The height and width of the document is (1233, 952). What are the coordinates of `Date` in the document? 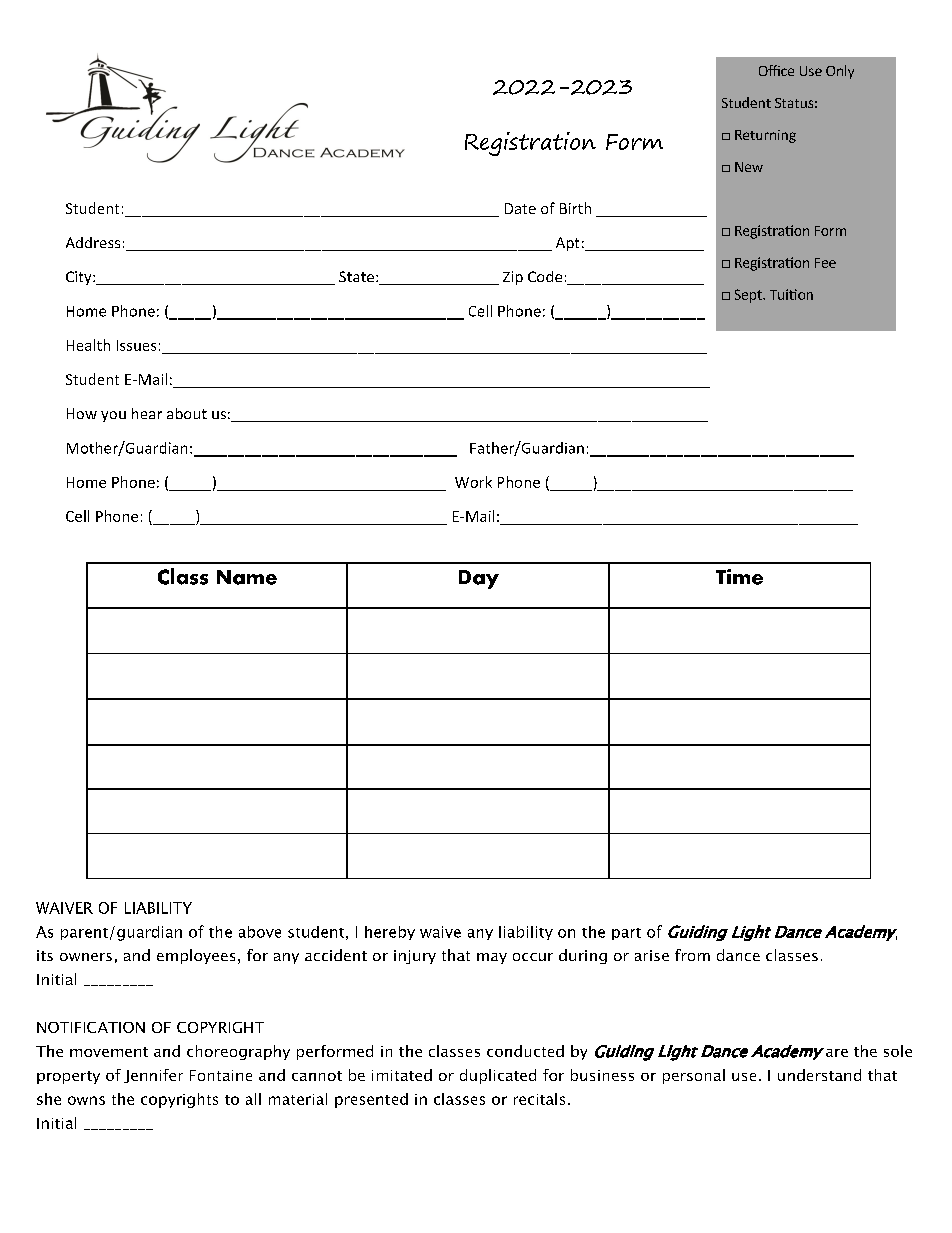 It's located at (520, 208).
